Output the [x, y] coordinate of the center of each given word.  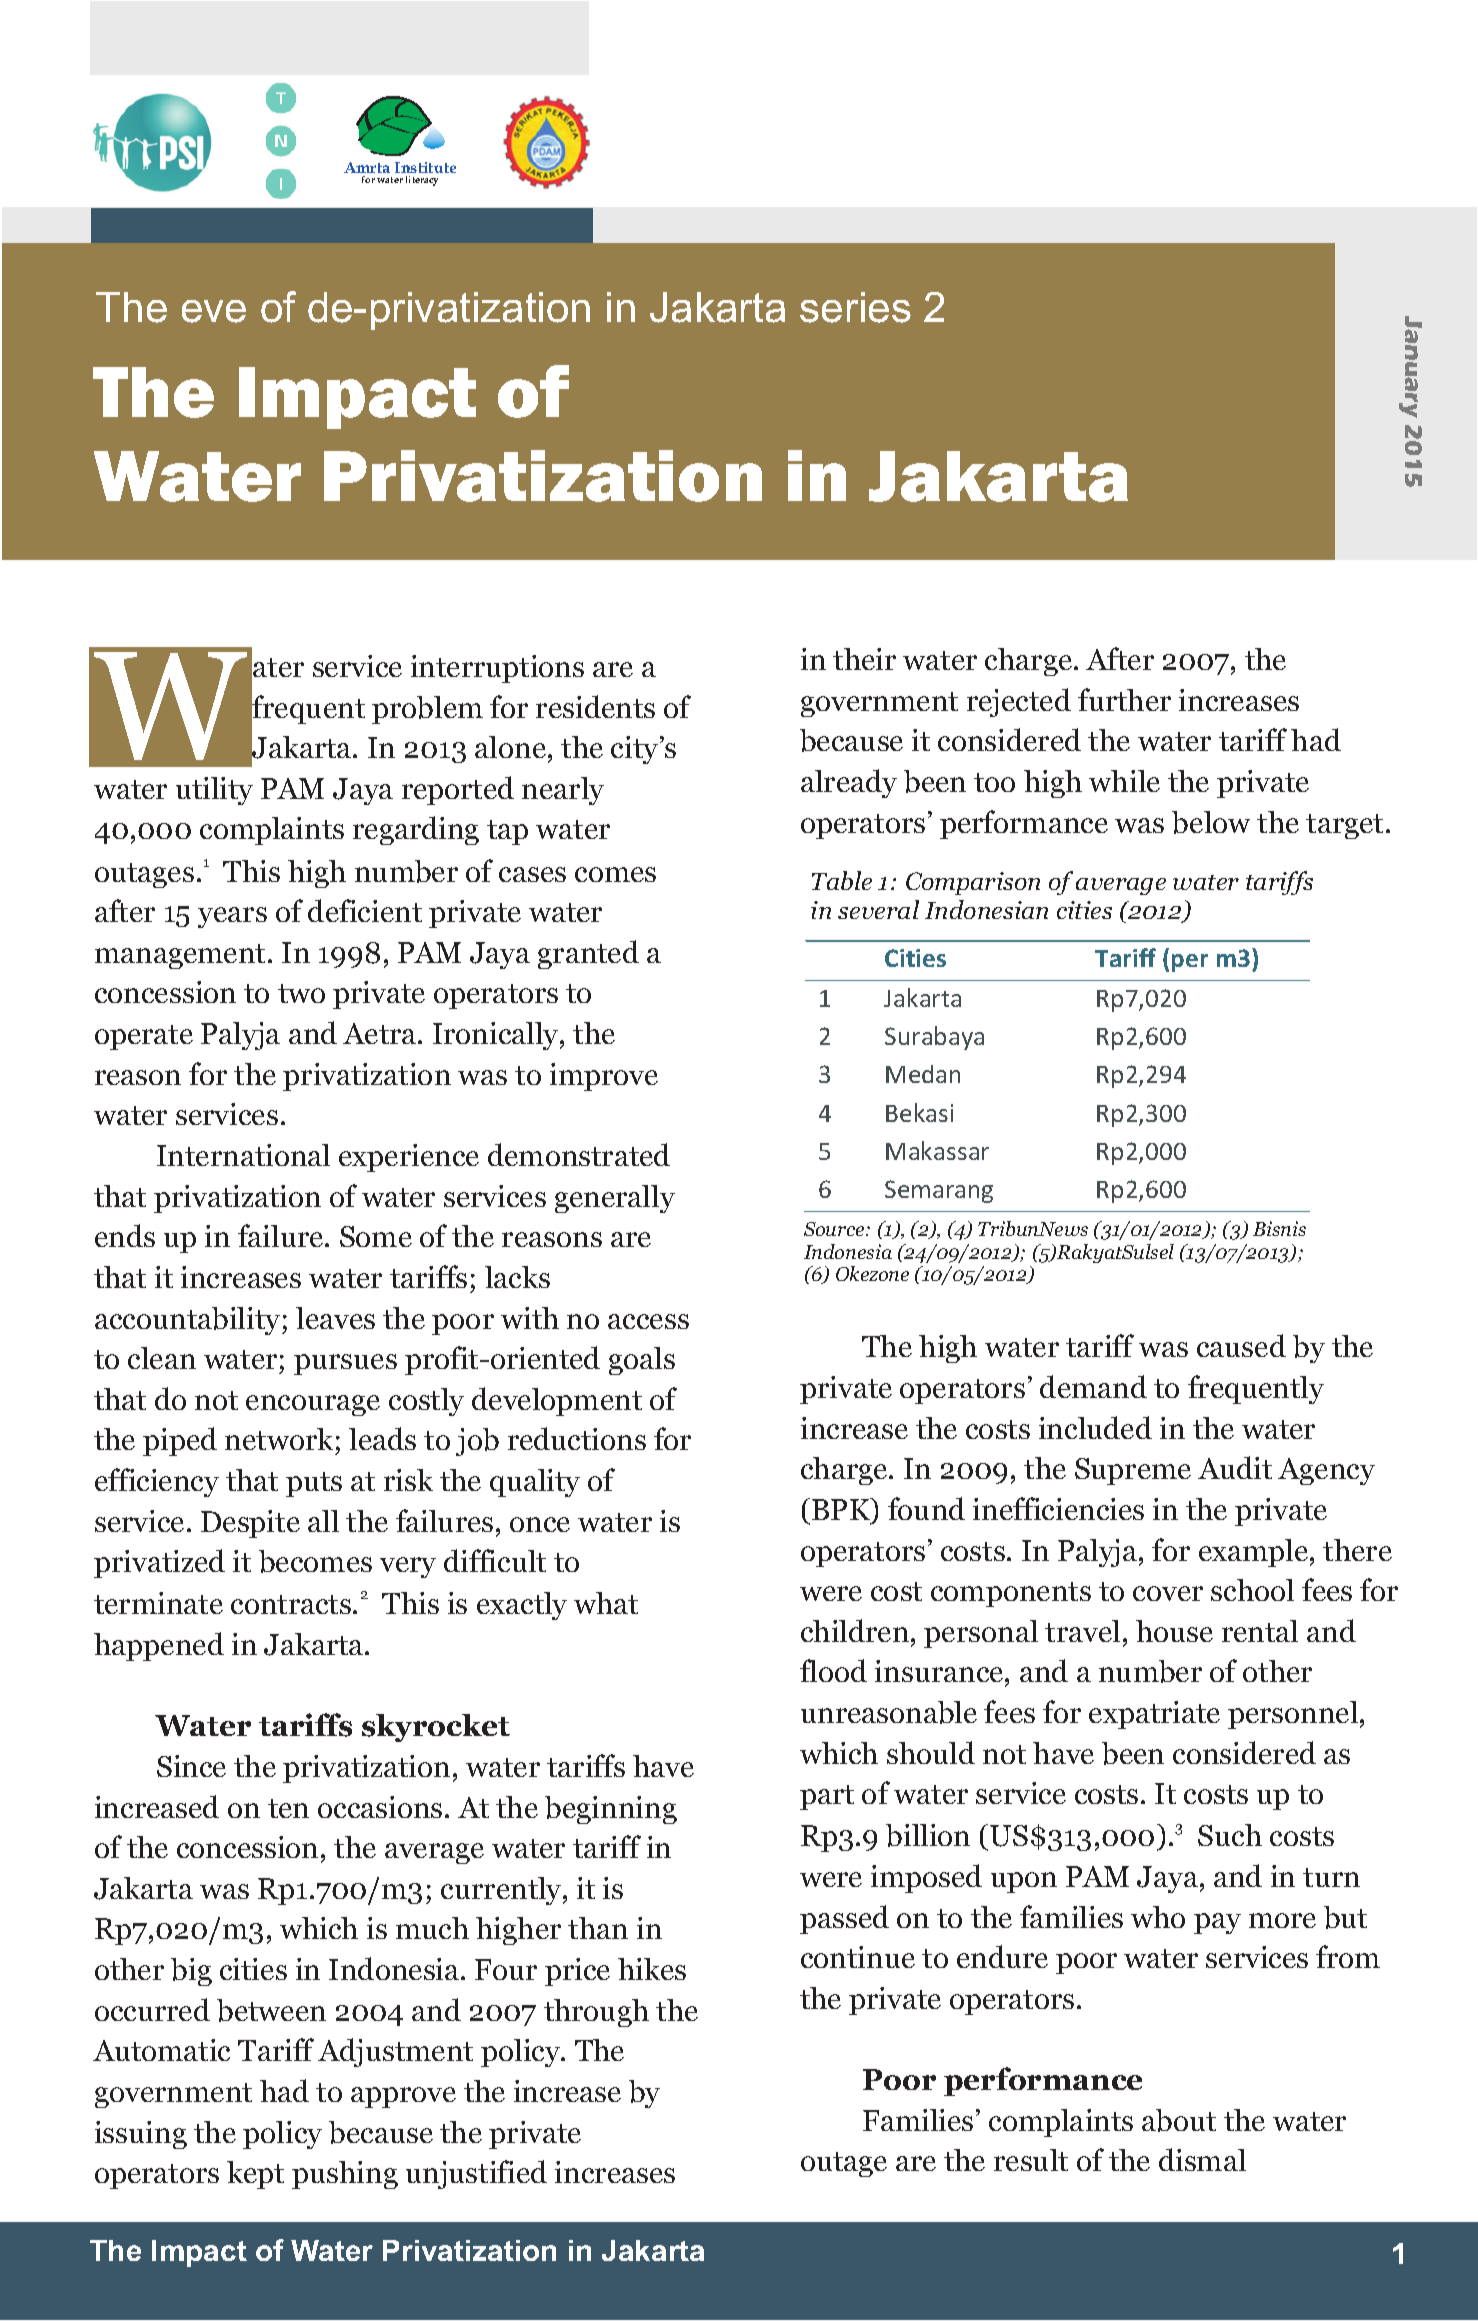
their [864, 659]
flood [833, 1670]
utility [214, 791]
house [1174, 1631]
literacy [422, 181]
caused [1241, 1345]
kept [255, 2175]
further [1124, 699]
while [1124, 781]
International [243, 1155]
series [855, 307]
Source [835, 1229]
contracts [291, 1604]
